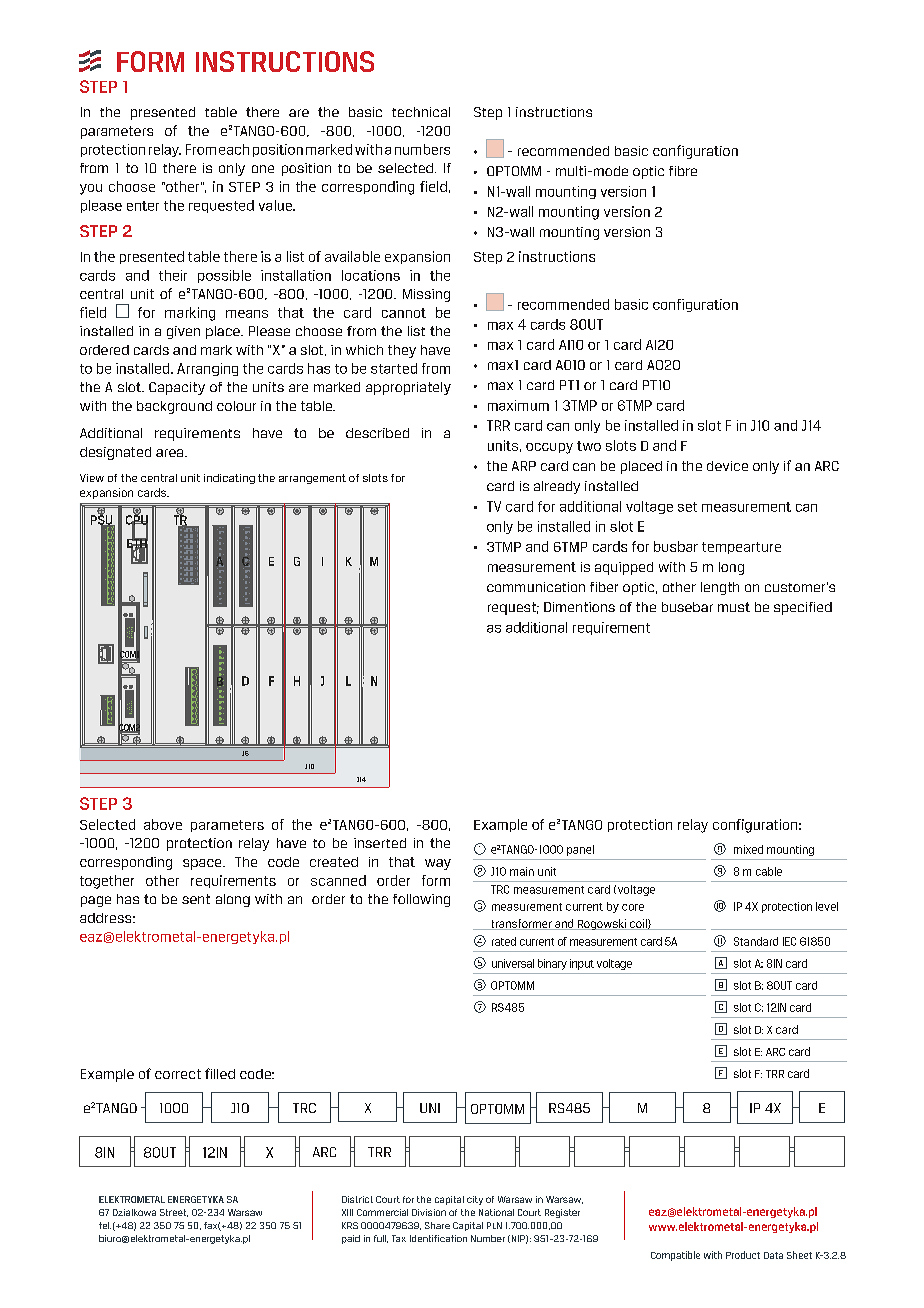 The height and width of the screenshot is (1308, 924). Describe the element at coordinates (96, 901) in the screenshot. I see `page` at that location.
